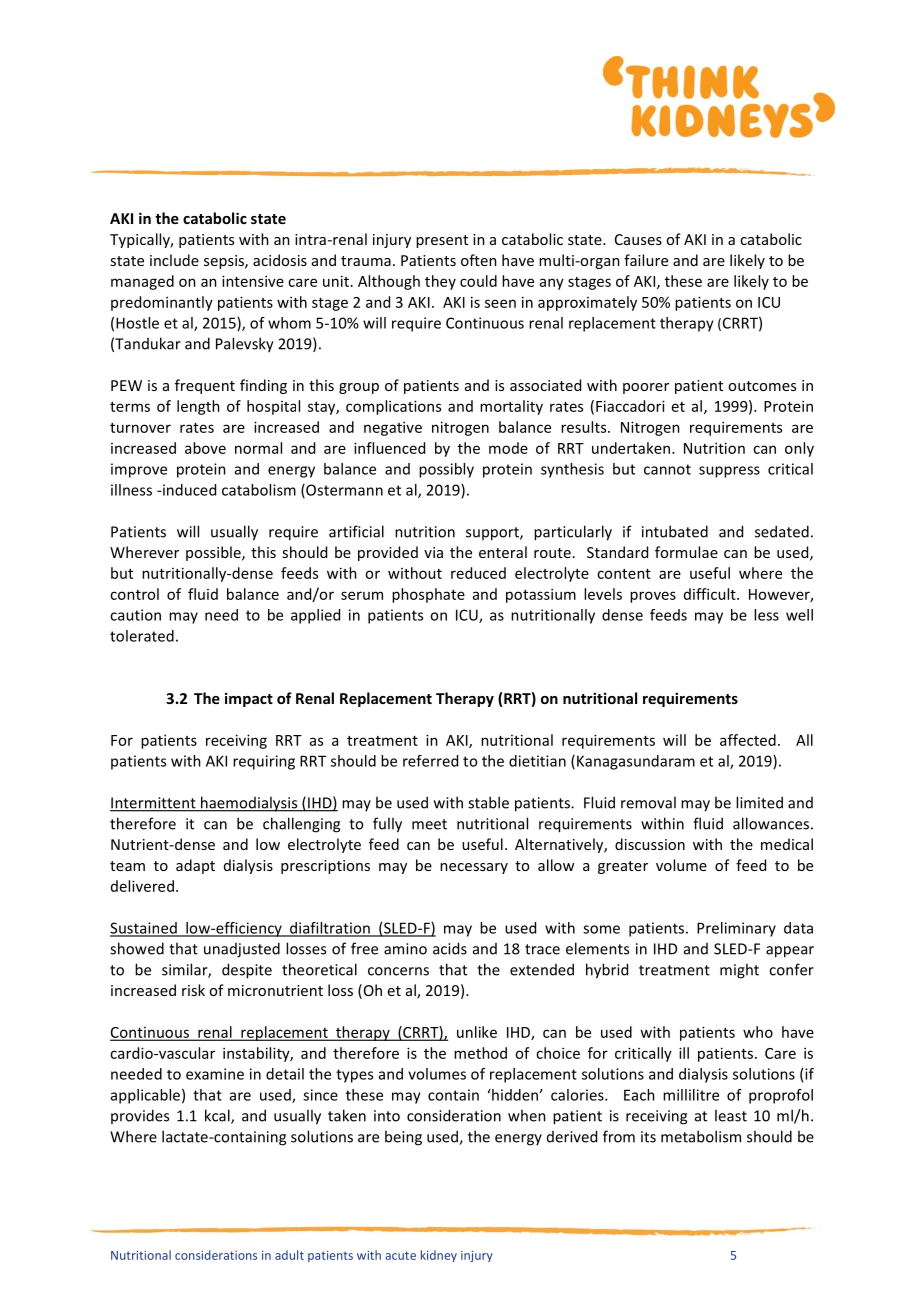 The width and height of the page is (924, 1308). I want to click on possibly, so click(446, 470).
